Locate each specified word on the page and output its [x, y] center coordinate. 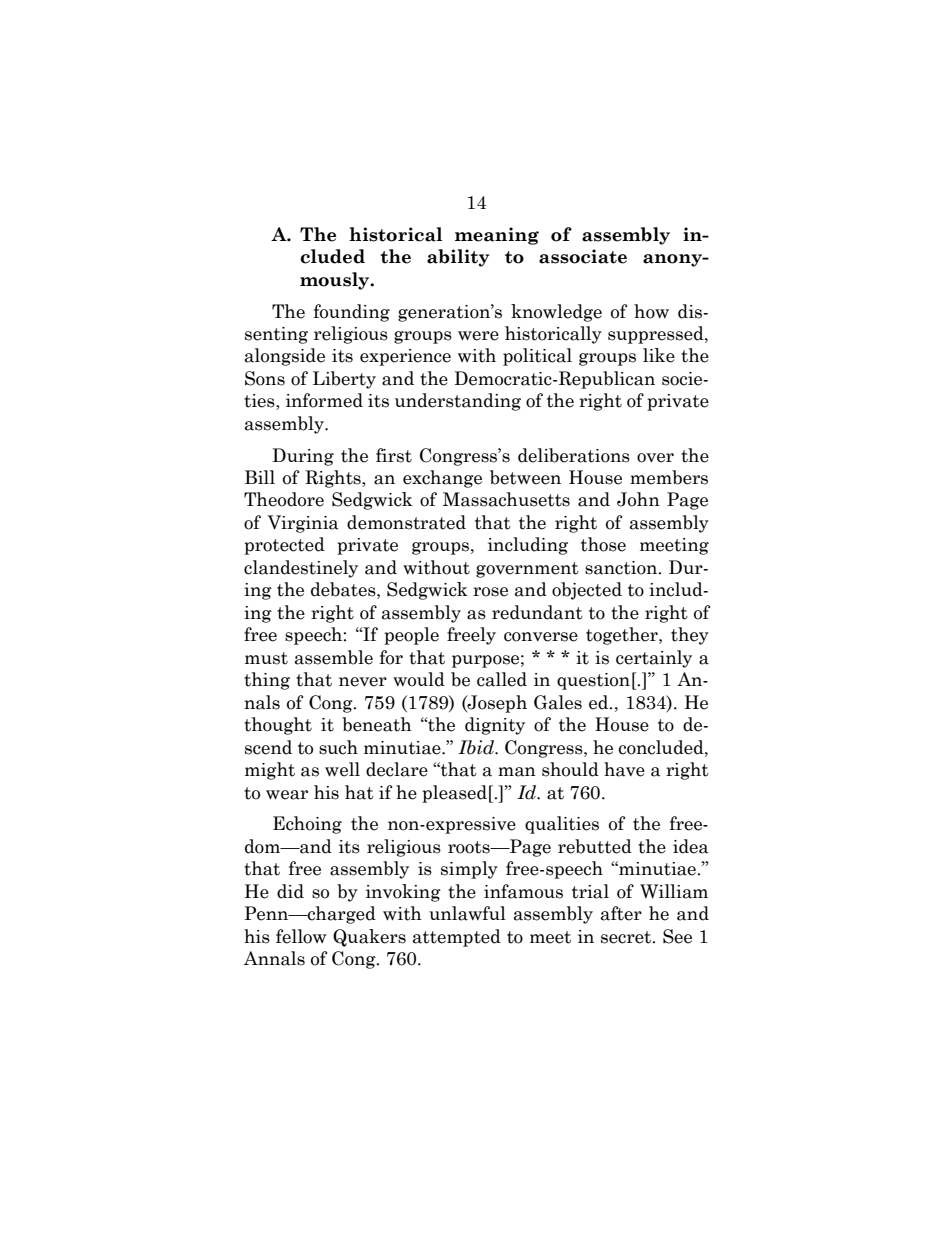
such [338, 747]
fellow [301, 936]
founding [352, 313]
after [621, 913]
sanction [622, 568]
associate [583, 256]
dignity [495, 726]
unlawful [467, 913]
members [669, 477]
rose [490, 592]
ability [458, 258]
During [303, 457]
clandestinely [301, 569]
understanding [458, 402]
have [624, 769]
